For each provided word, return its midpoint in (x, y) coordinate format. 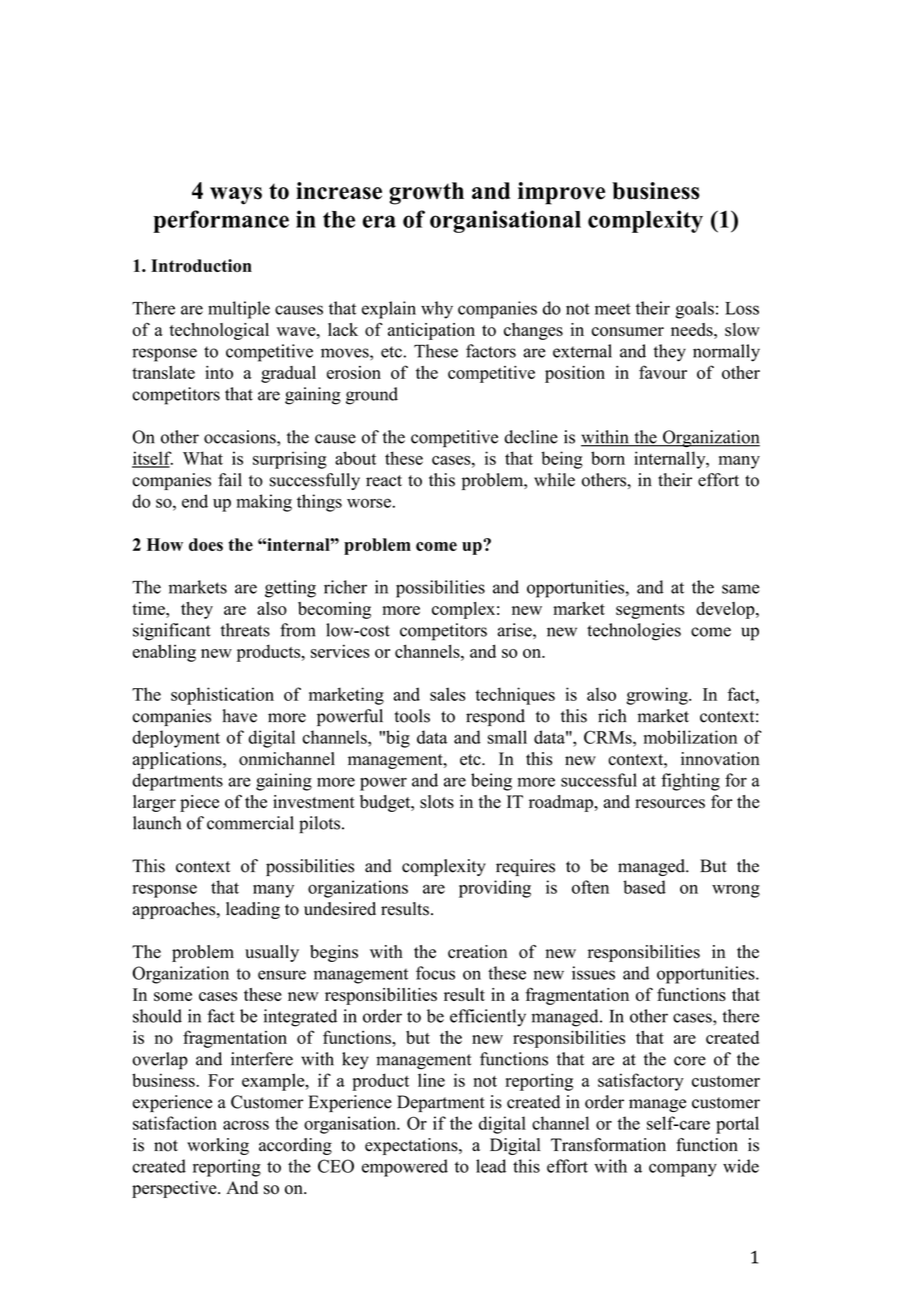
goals (694, 310)
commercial (250, 823)
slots (437, 802)
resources (670, 804)
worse (369, 503)
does (206, 544)
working (218, 1146)
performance (221, 221)
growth (426, 193)
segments (650, 611)
